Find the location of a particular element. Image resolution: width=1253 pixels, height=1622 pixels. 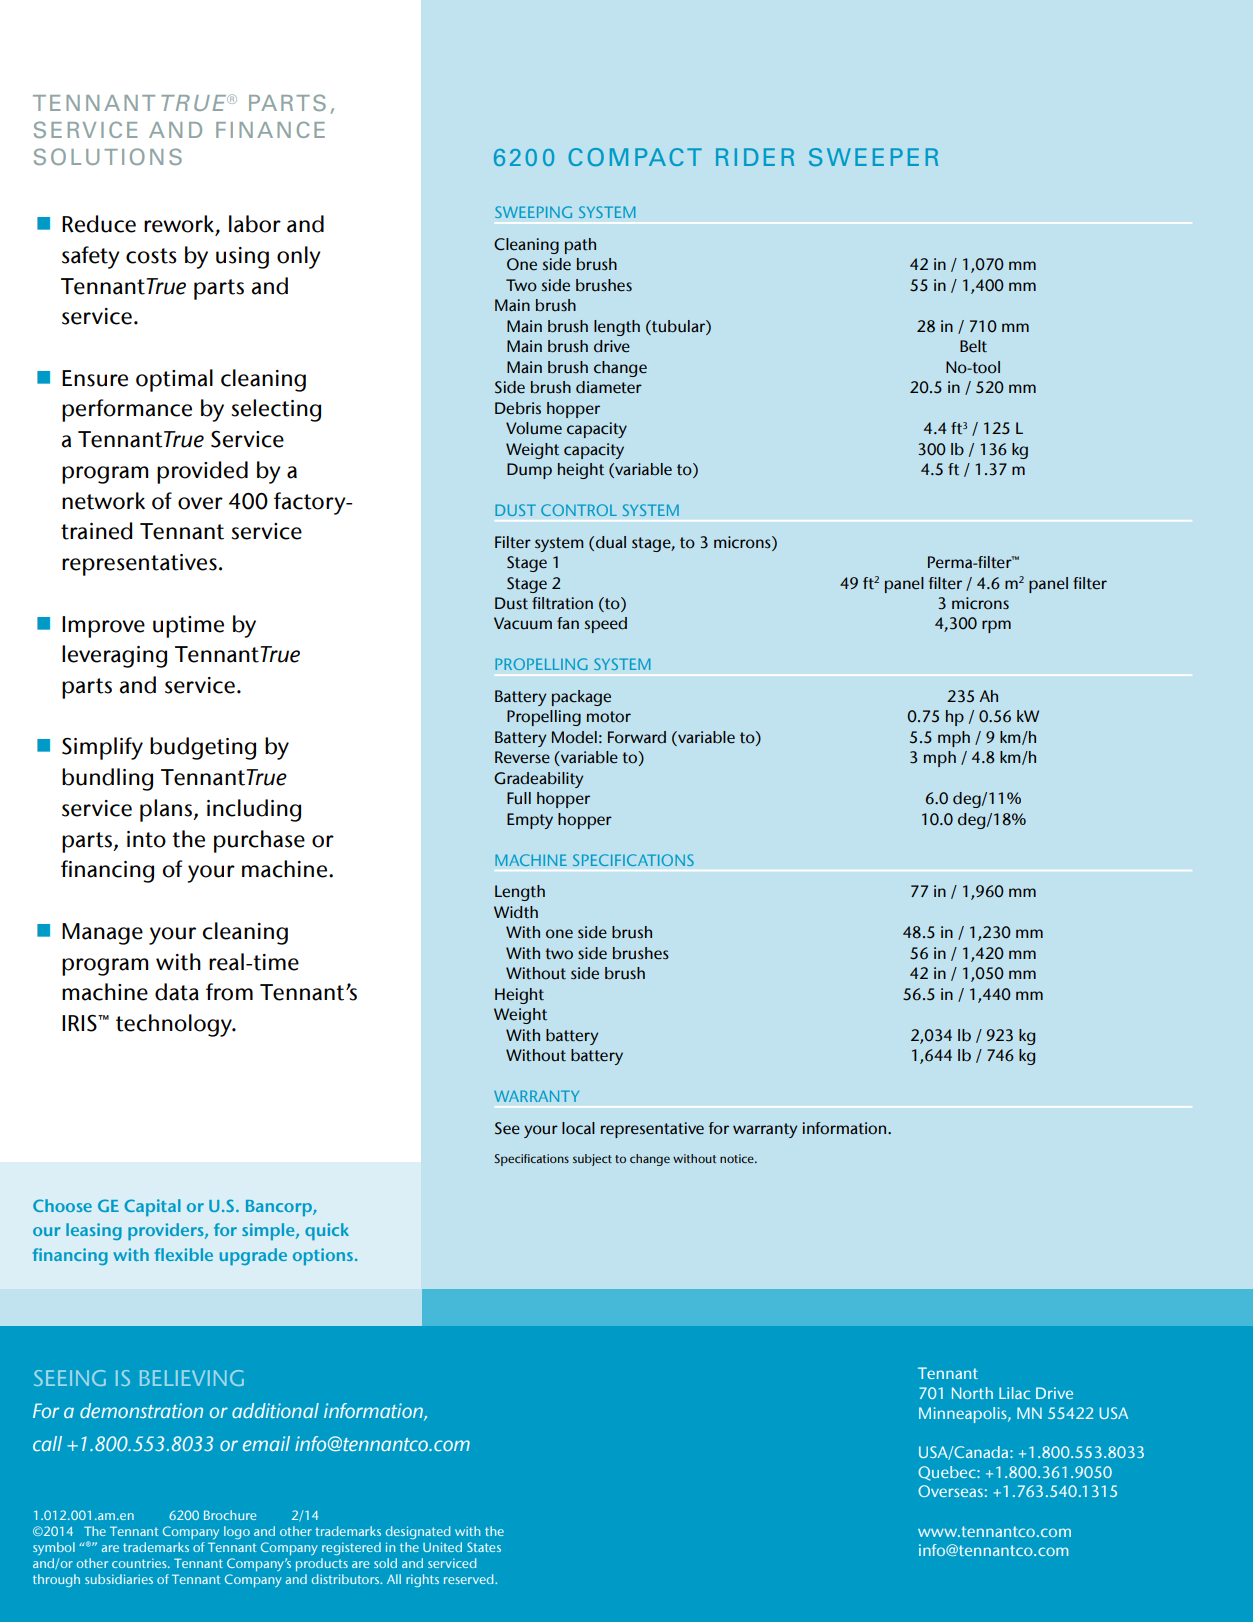

countries is located at coordinates (140, 1563).
